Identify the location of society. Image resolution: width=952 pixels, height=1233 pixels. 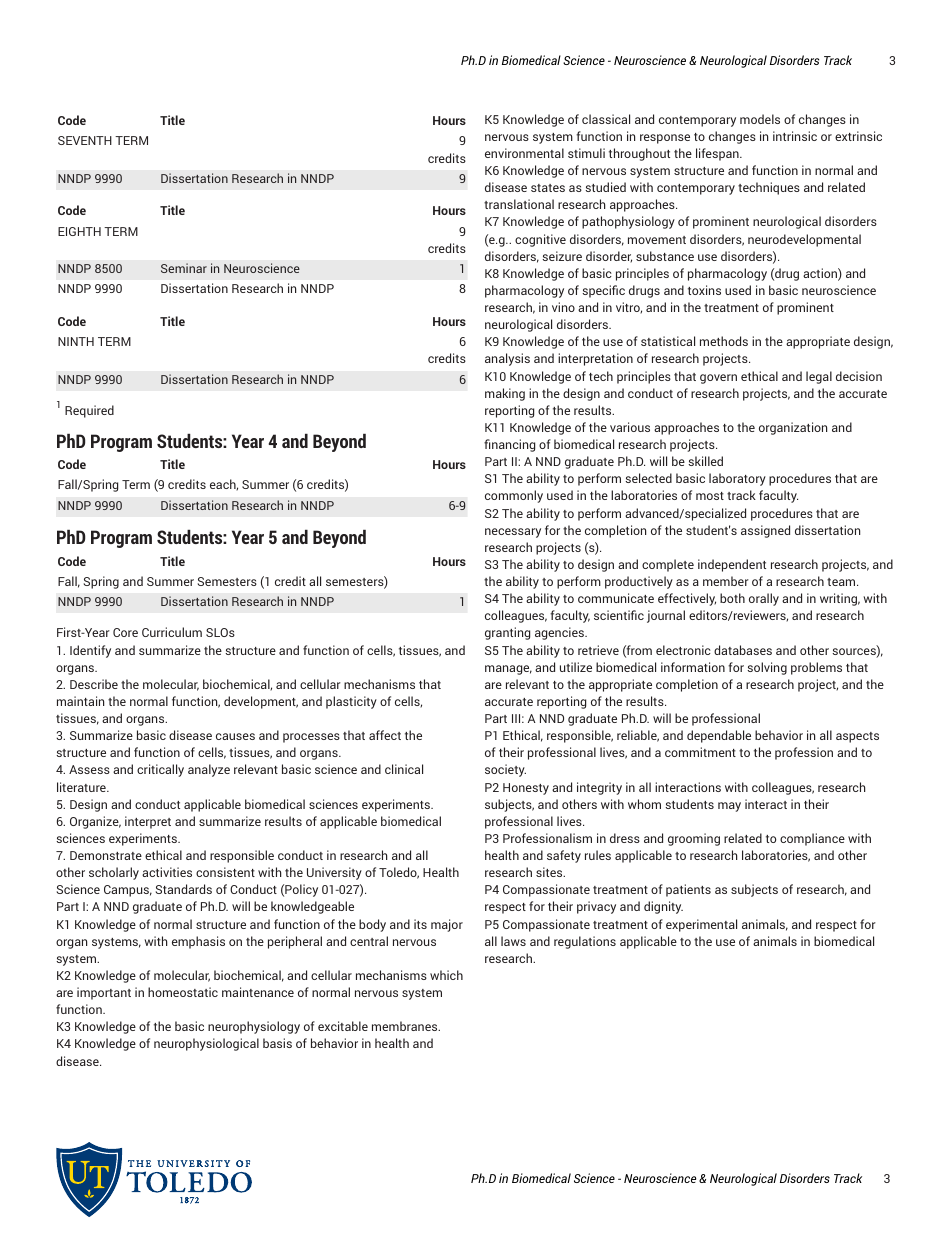
(505, 770).
